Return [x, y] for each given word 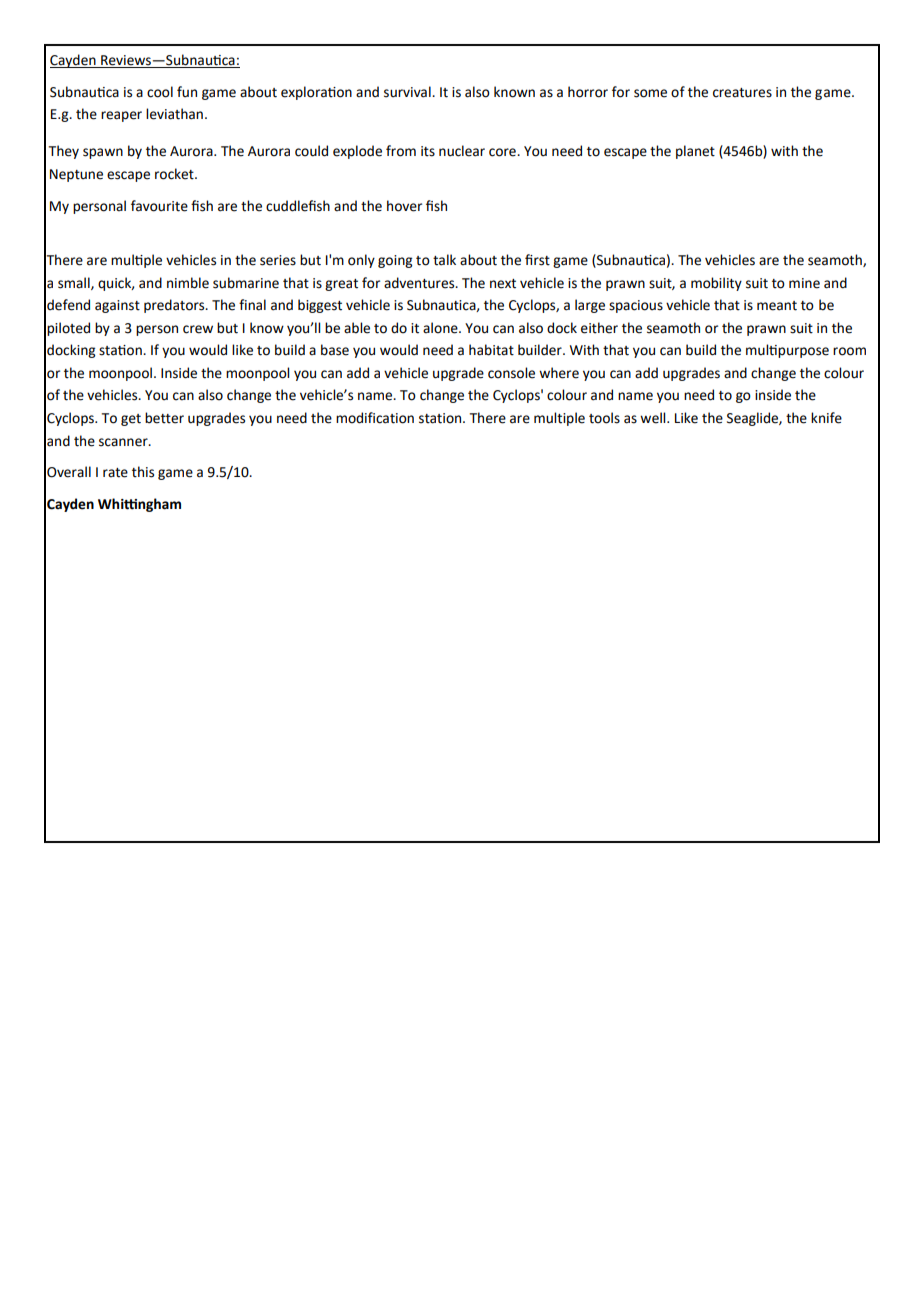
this [143, 472]
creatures [742, 93]
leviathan [174, 114]
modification [375, 418]
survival [408, 92]
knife [826, 418]
